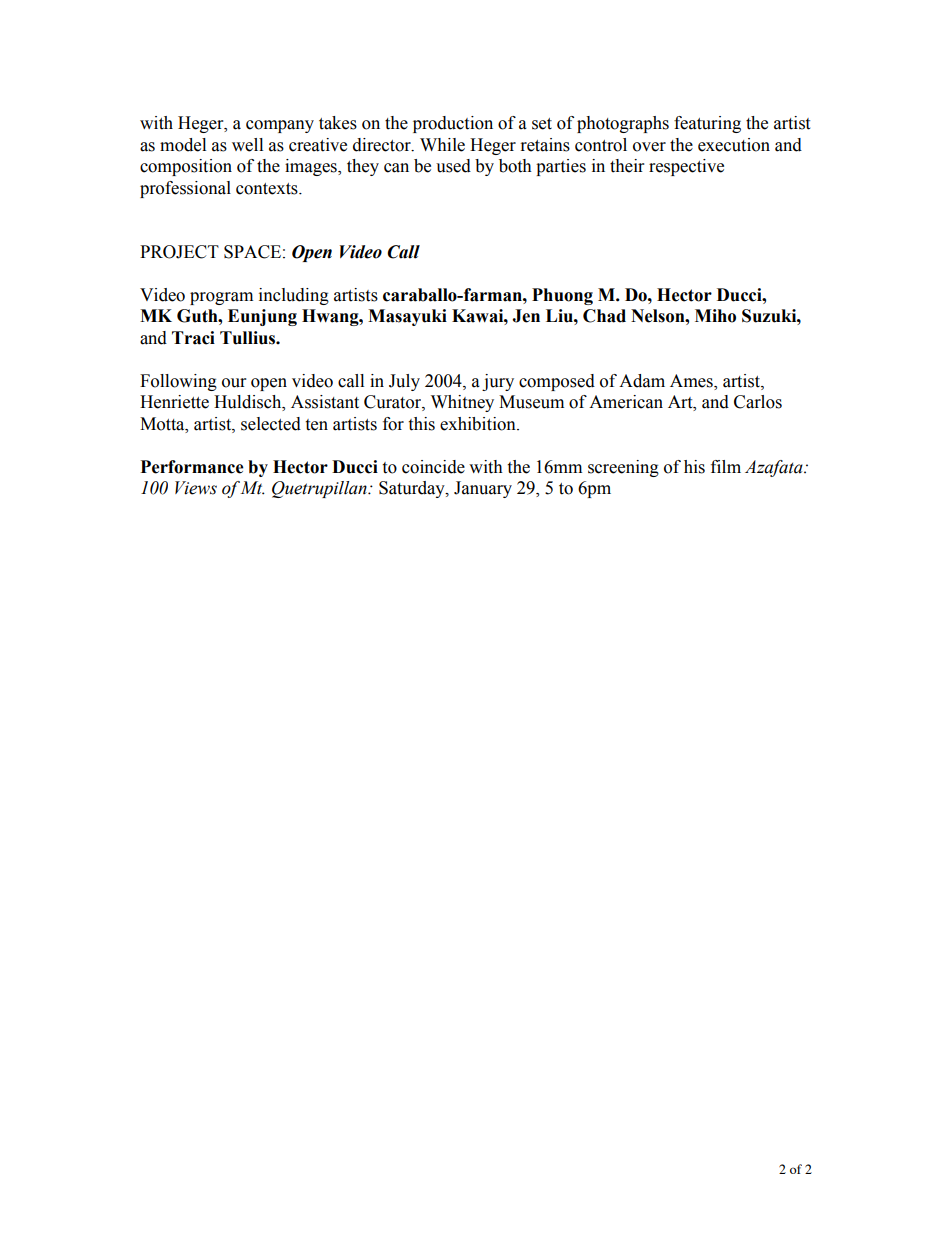 This screenshot has height=1233, width=952. I want to click on production, so click(453, 124).
